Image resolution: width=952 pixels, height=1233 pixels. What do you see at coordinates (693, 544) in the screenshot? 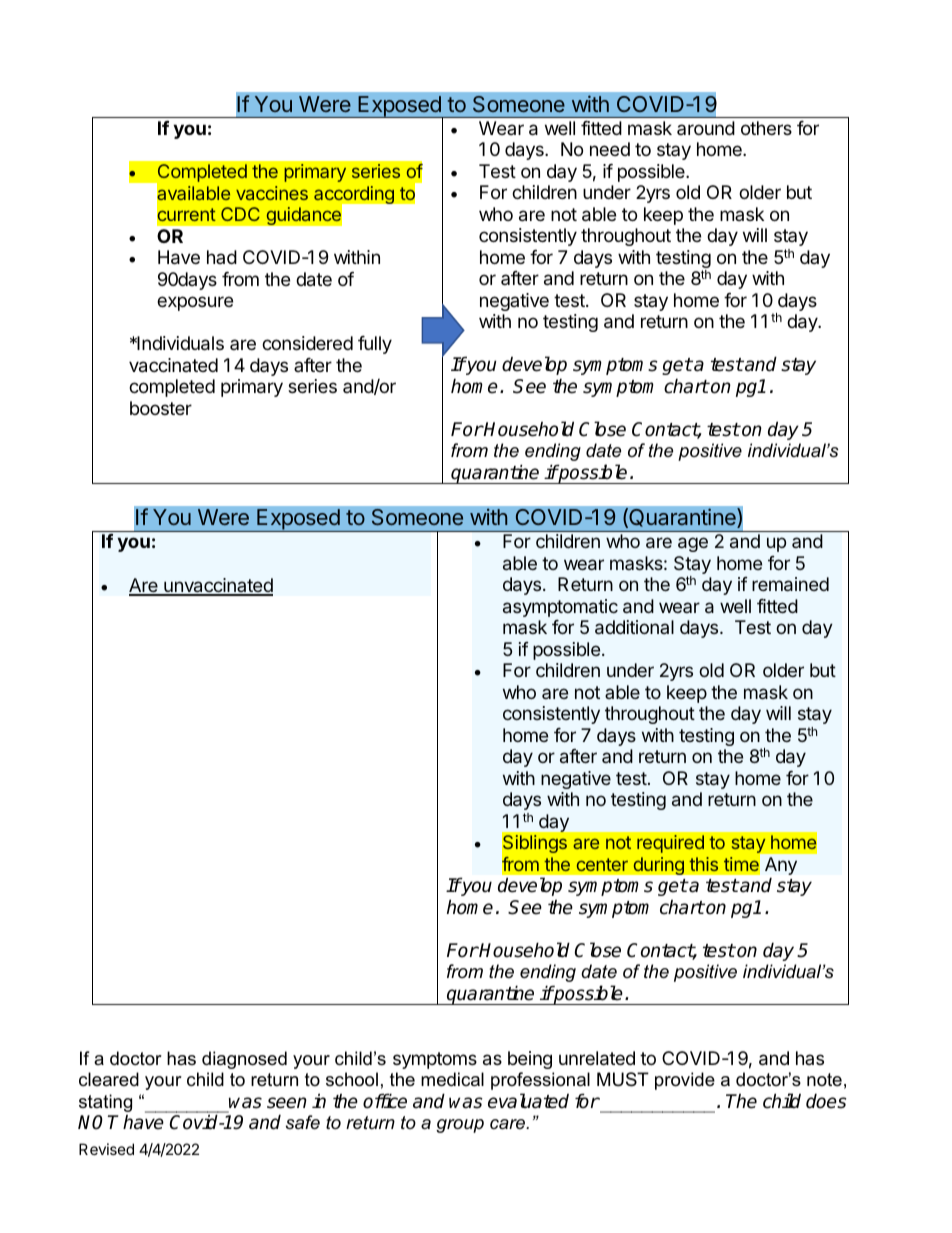
I see `age` at bounding box center [693, 544].
